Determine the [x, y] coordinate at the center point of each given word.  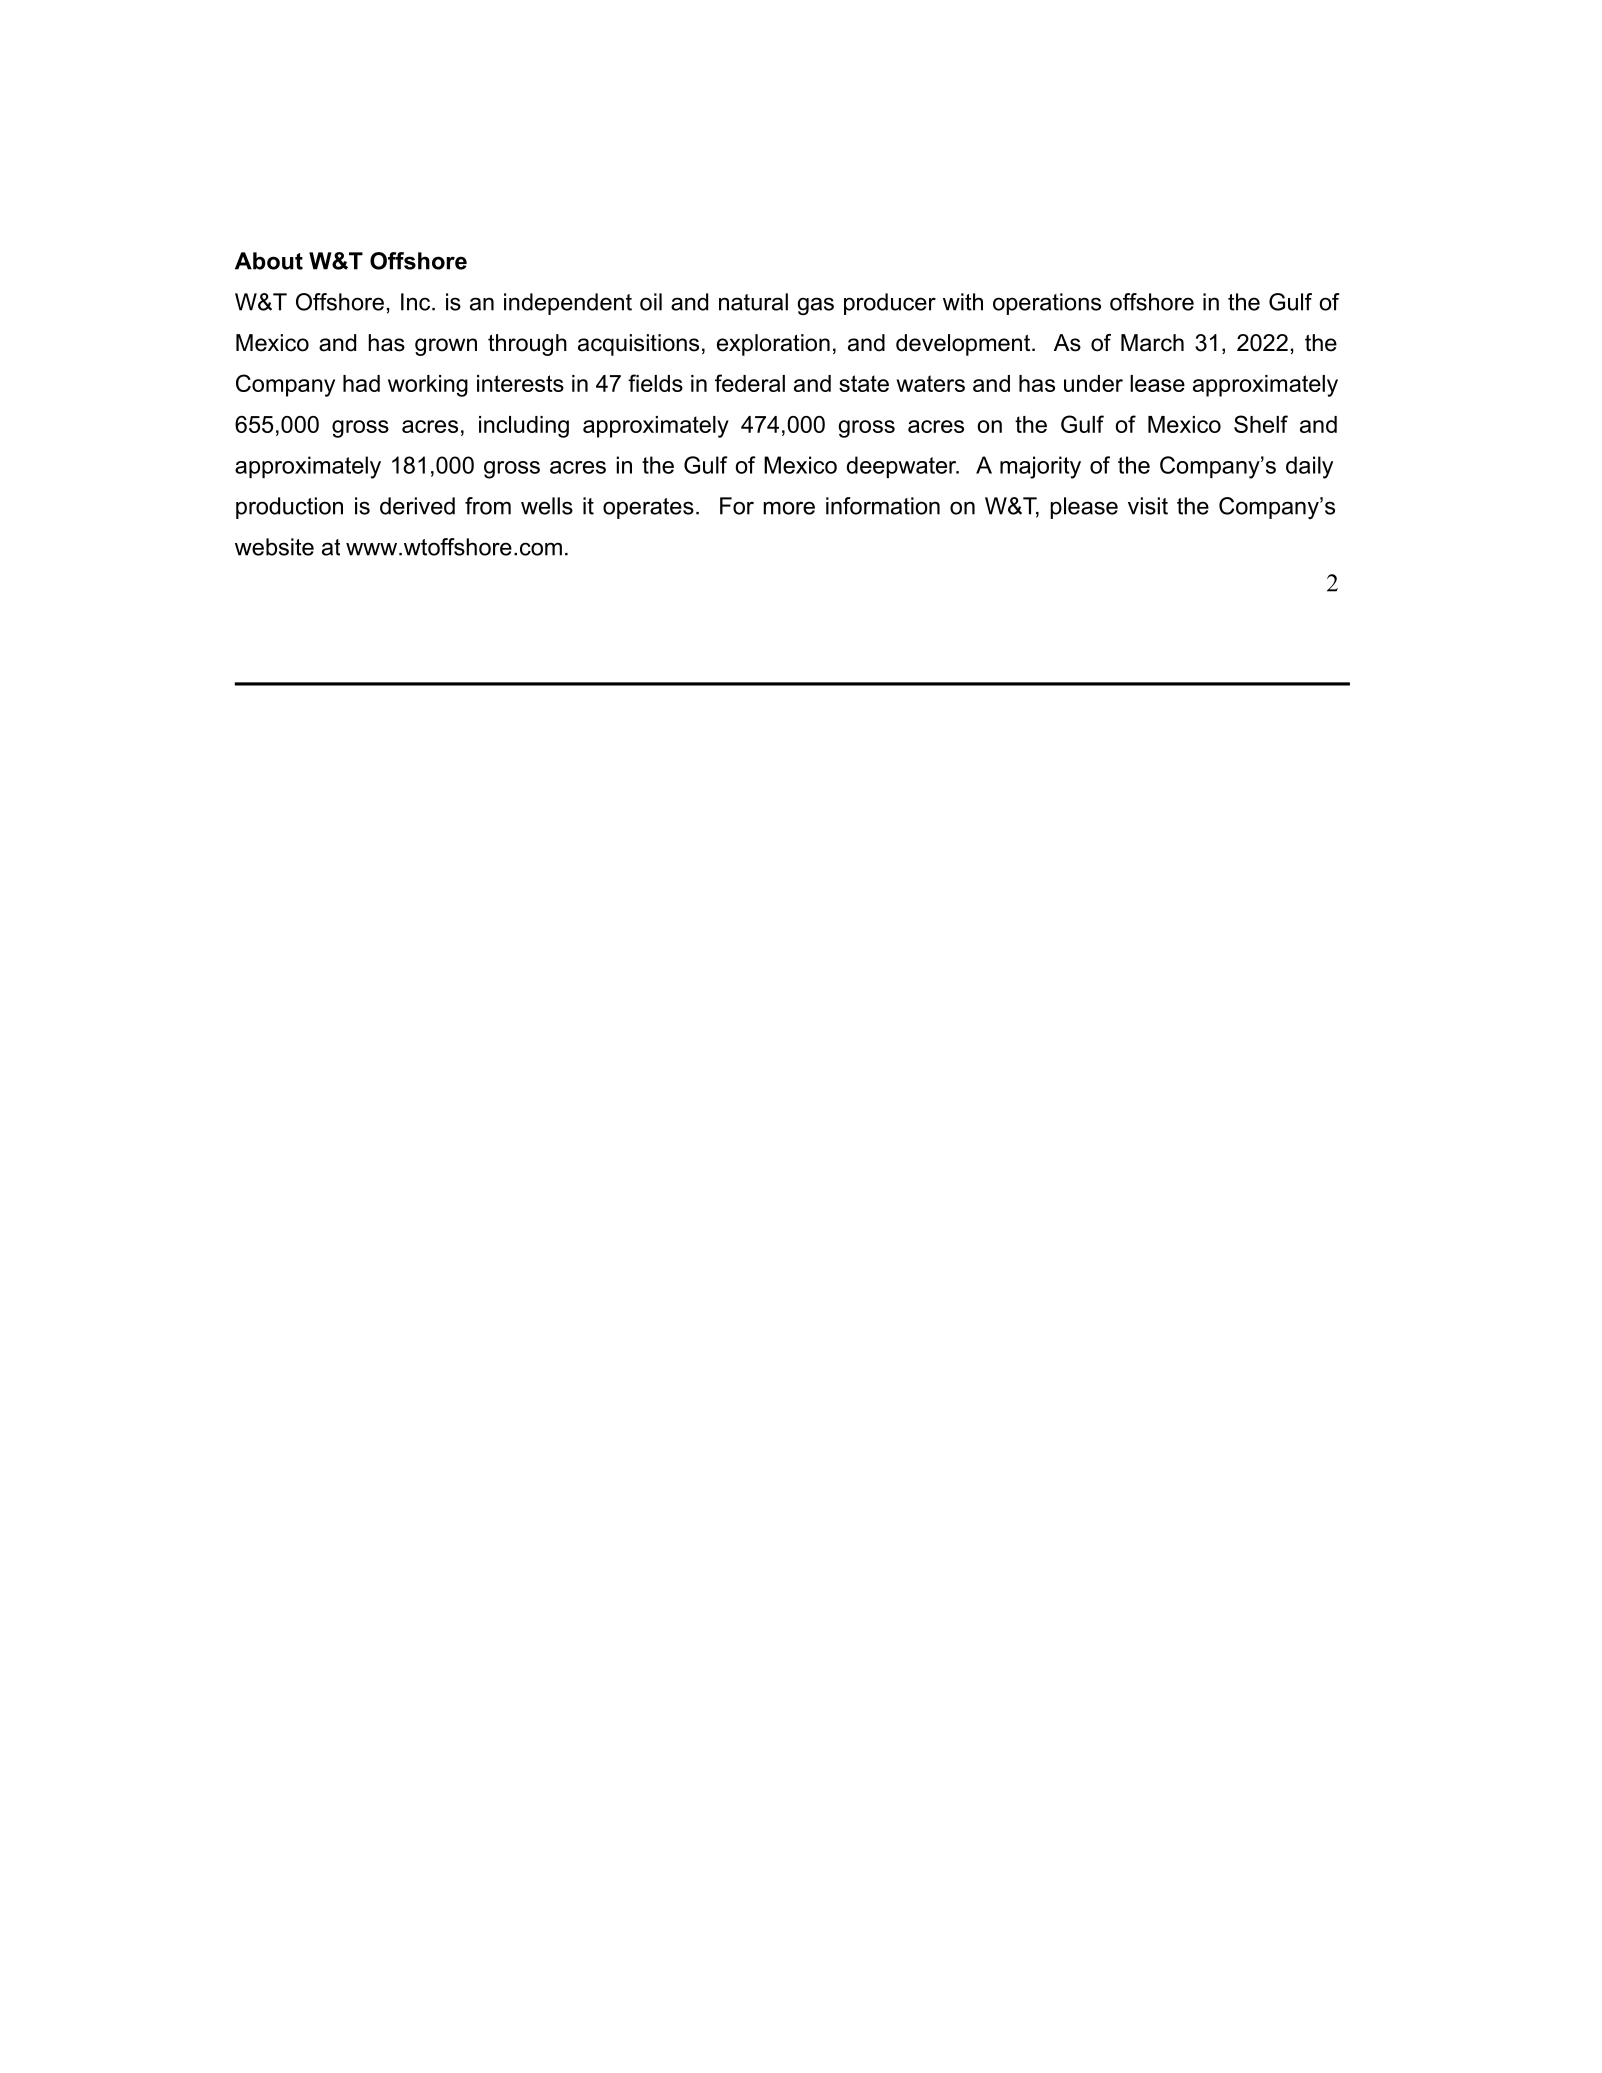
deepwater [903, 467]
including [524, 427]
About [269, 261]
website [274, 547]
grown [446, 347]
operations [1047, 304]
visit [1148, 506]
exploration [773, 345]
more [789, 508]
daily [1309, 467]
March [1152, 343]
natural [753, 302]
